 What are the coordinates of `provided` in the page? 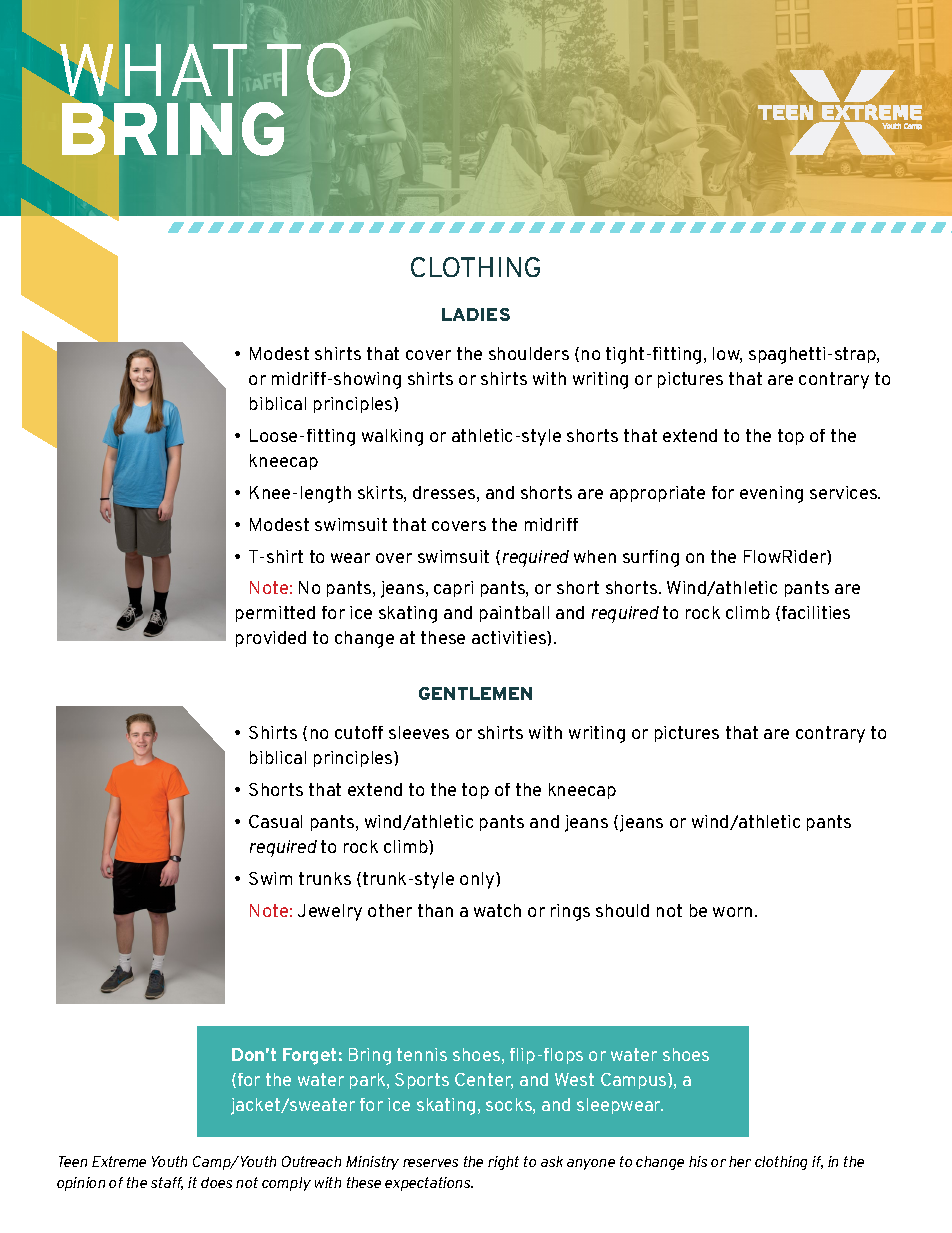 It's located at (271, 639).
